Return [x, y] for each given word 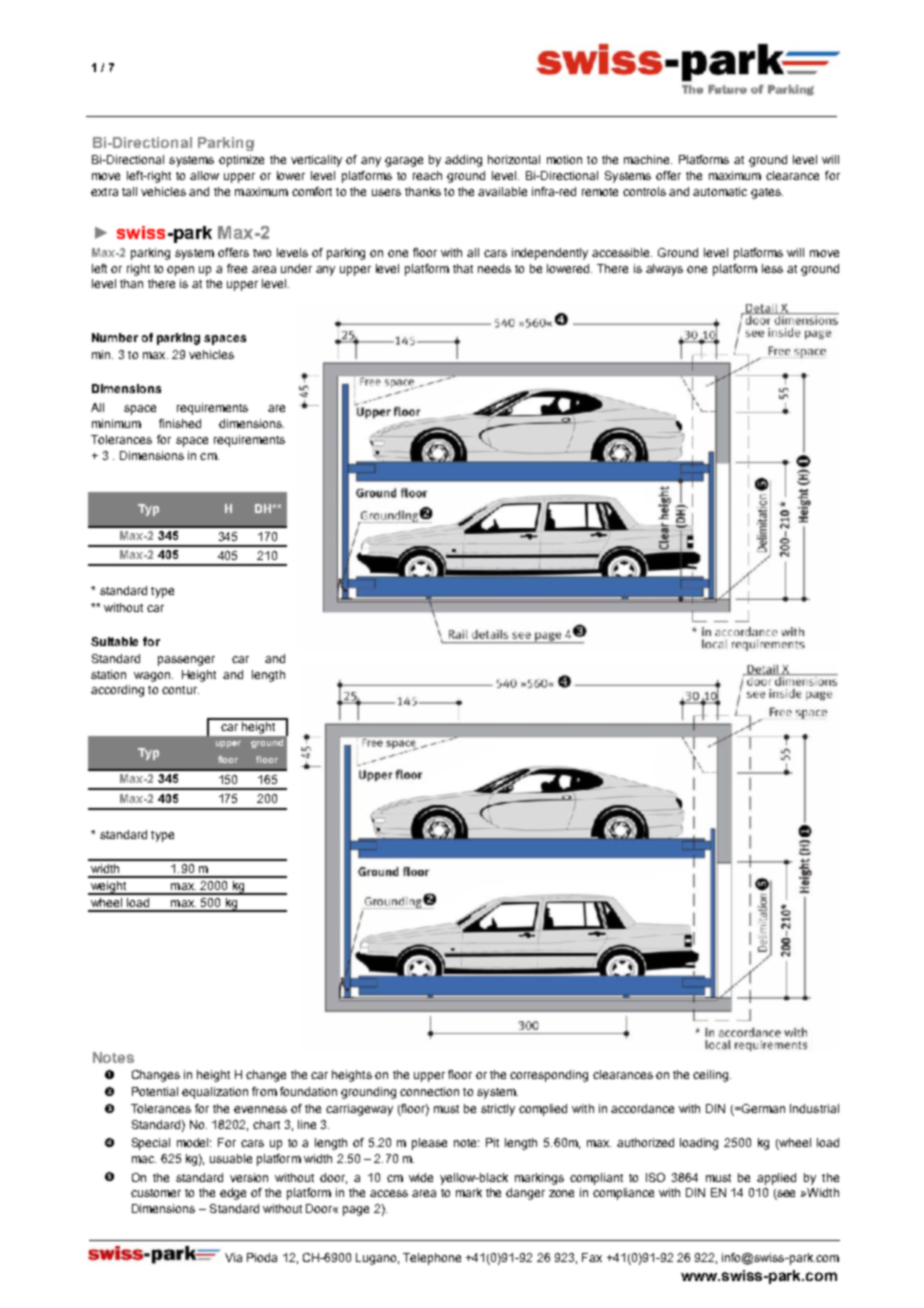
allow [204, 175]
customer [156, 1193]
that [463, 268]
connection [429, 1091]
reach [427, 175]
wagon [153, 677]
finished [180, 423]
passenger [186, 661]
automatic [720, 191]
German [762, 1108]
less [772, 268]
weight [109, 888]
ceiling [712, 1076]
